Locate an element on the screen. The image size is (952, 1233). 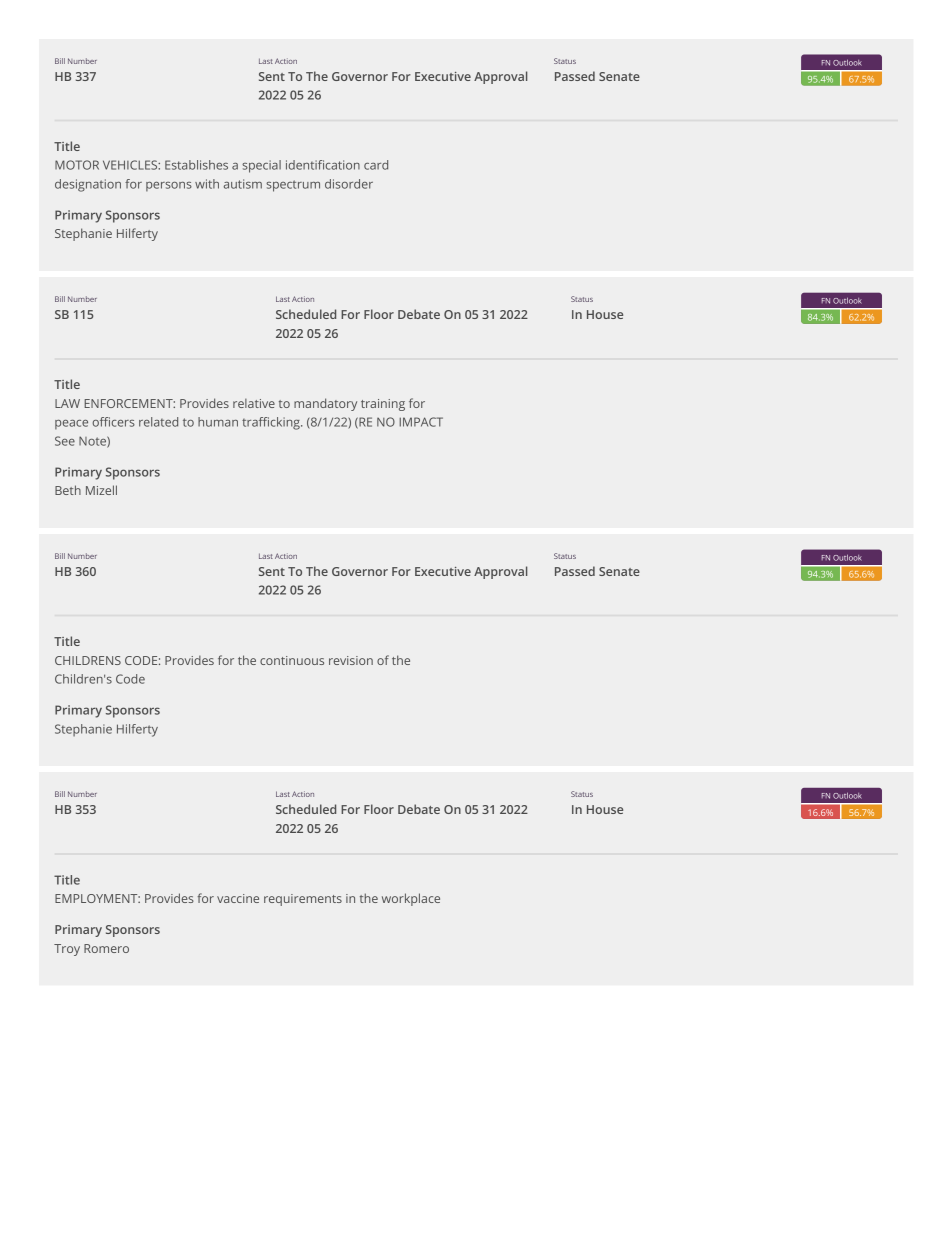
Beth is located at coordinates (68, 490).
